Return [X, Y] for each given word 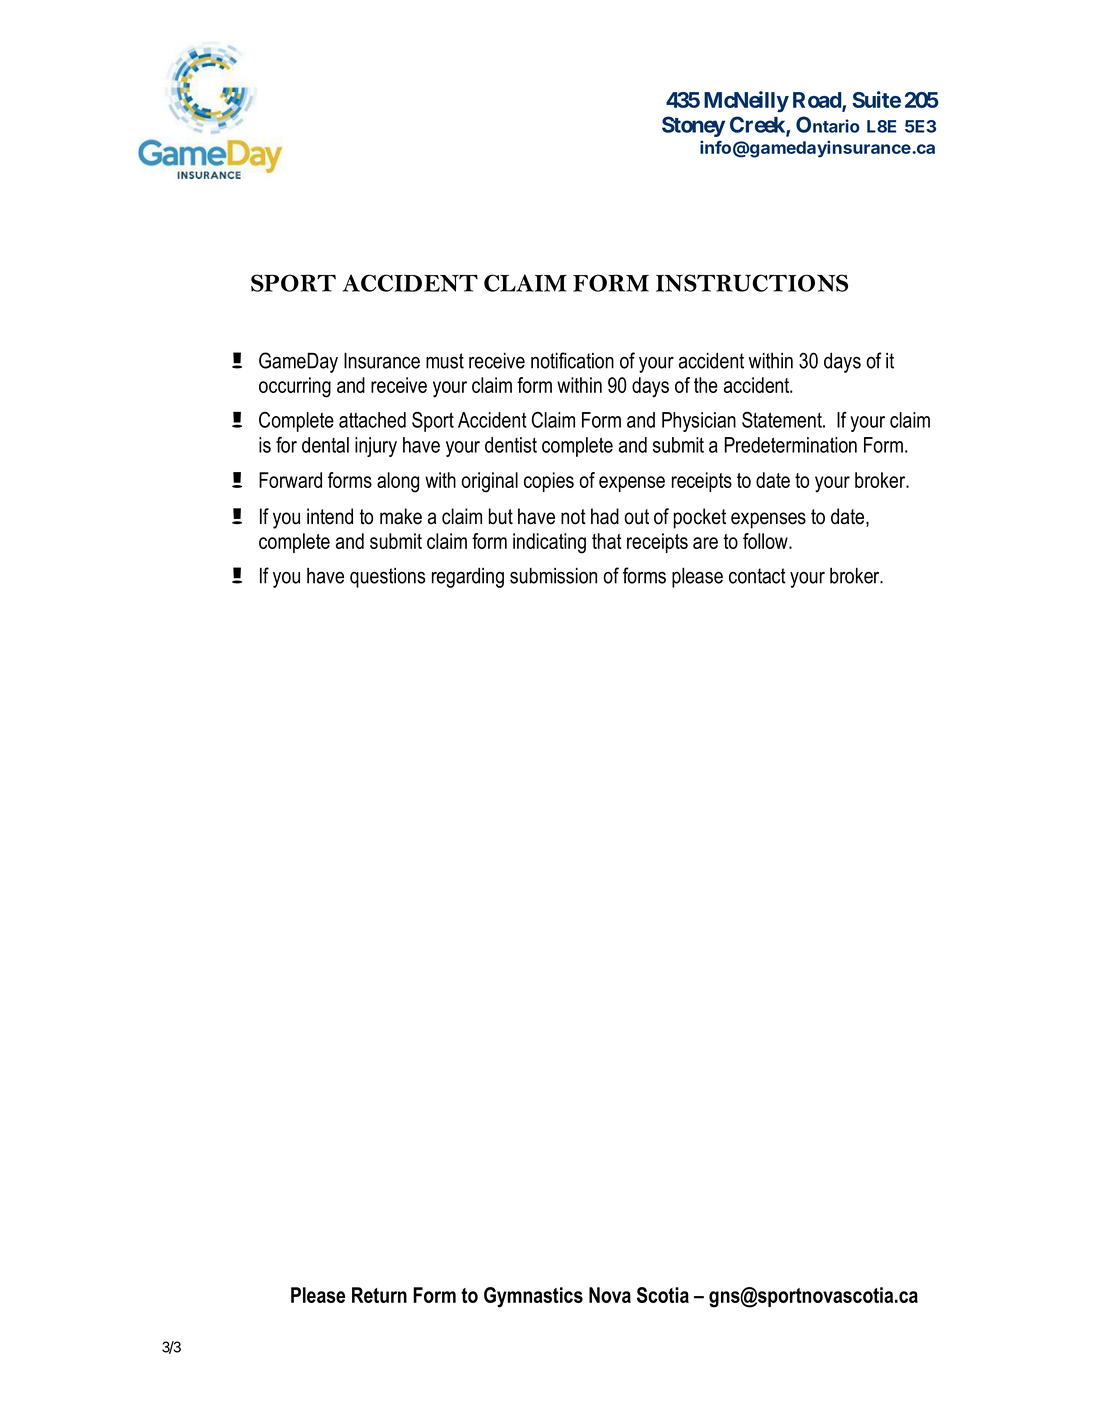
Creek [758, 125]
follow [766, 541]
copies [549, 482]
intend [330, 516]
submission [553, 575]
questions [387, 578]
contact [757, 576]
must [445, 361]
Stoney [693, 126]
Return [379, 1295]
